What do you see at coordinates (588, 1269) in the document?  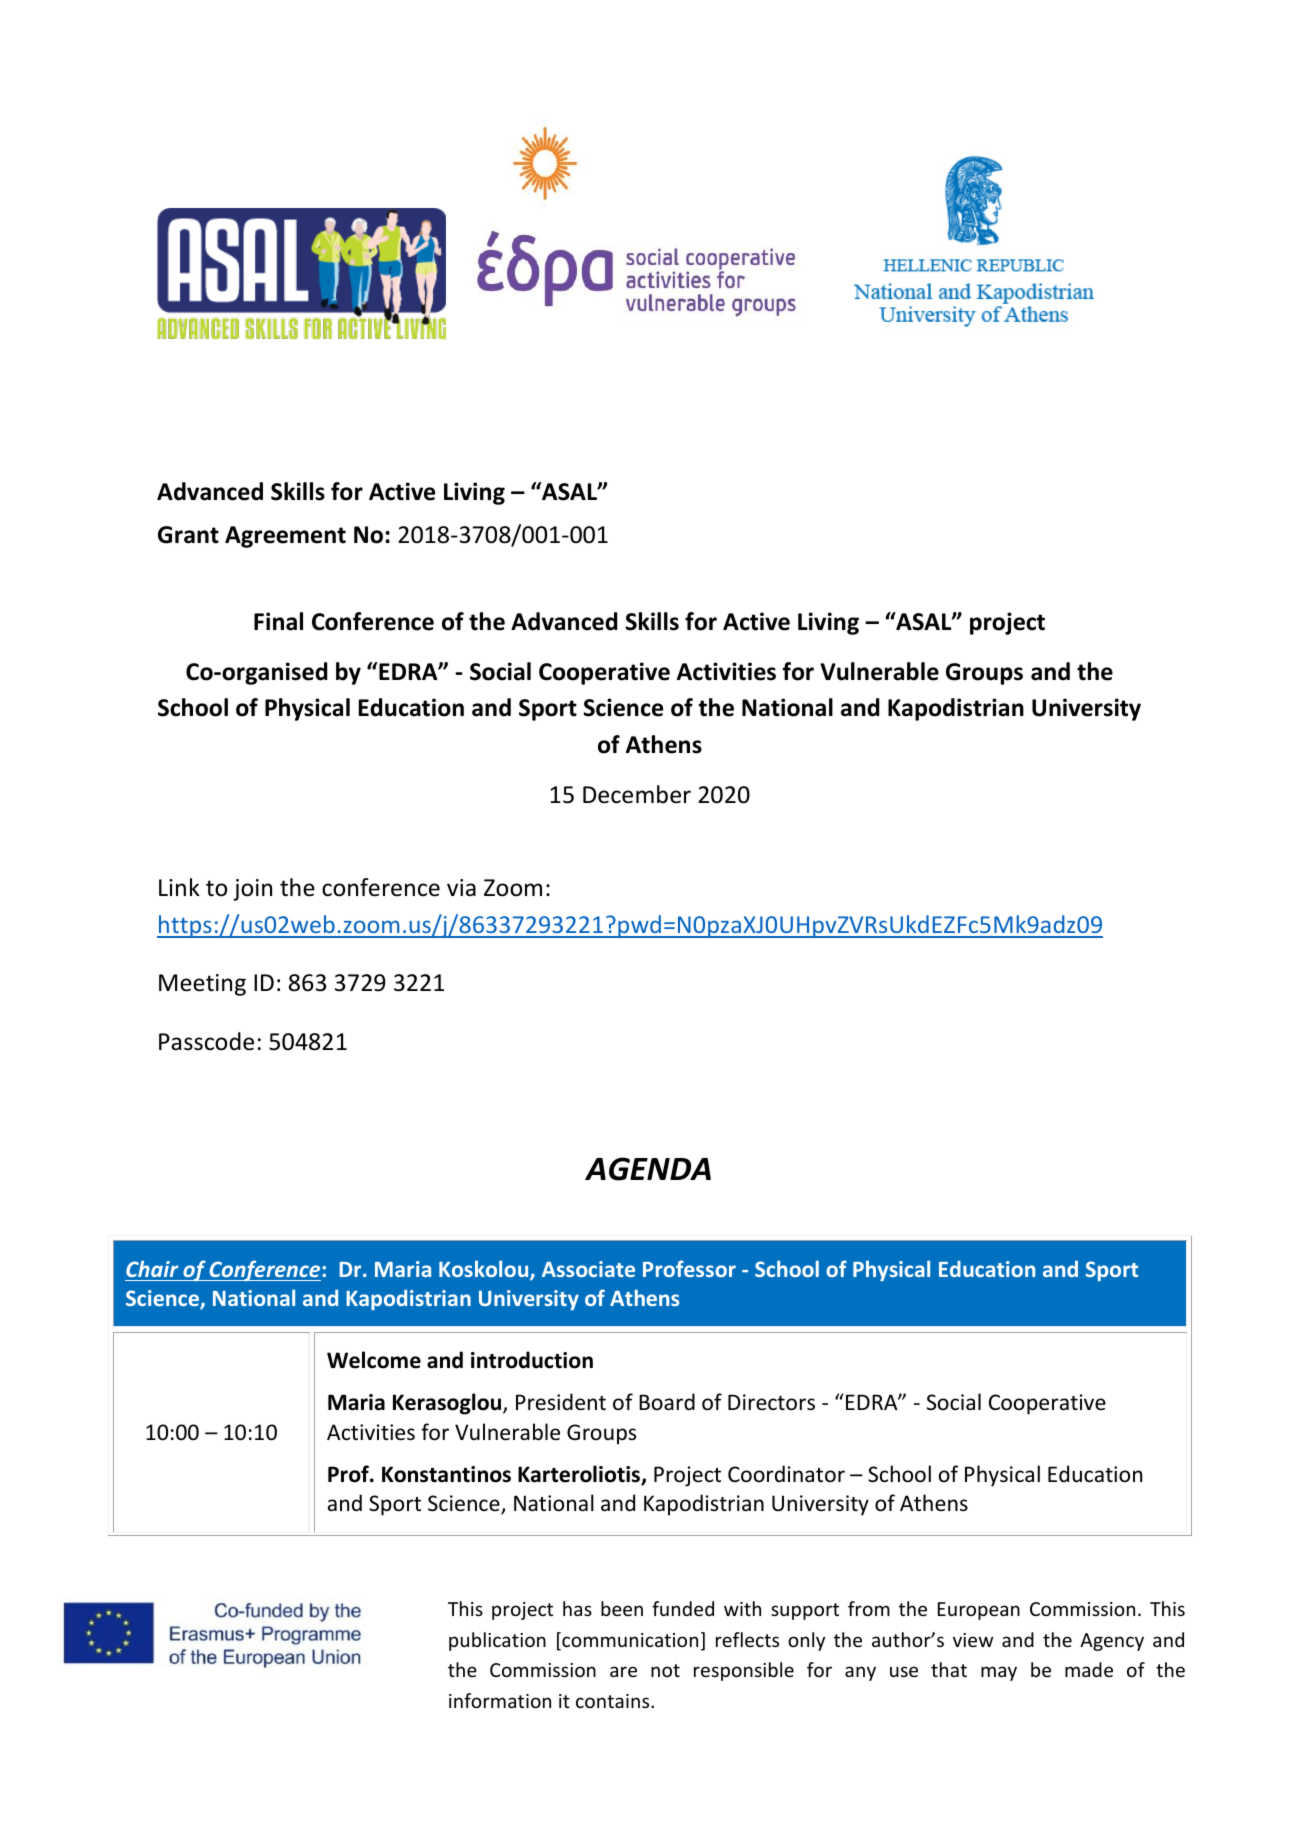 I see `Associate` at bounding box center [588, 1269].
